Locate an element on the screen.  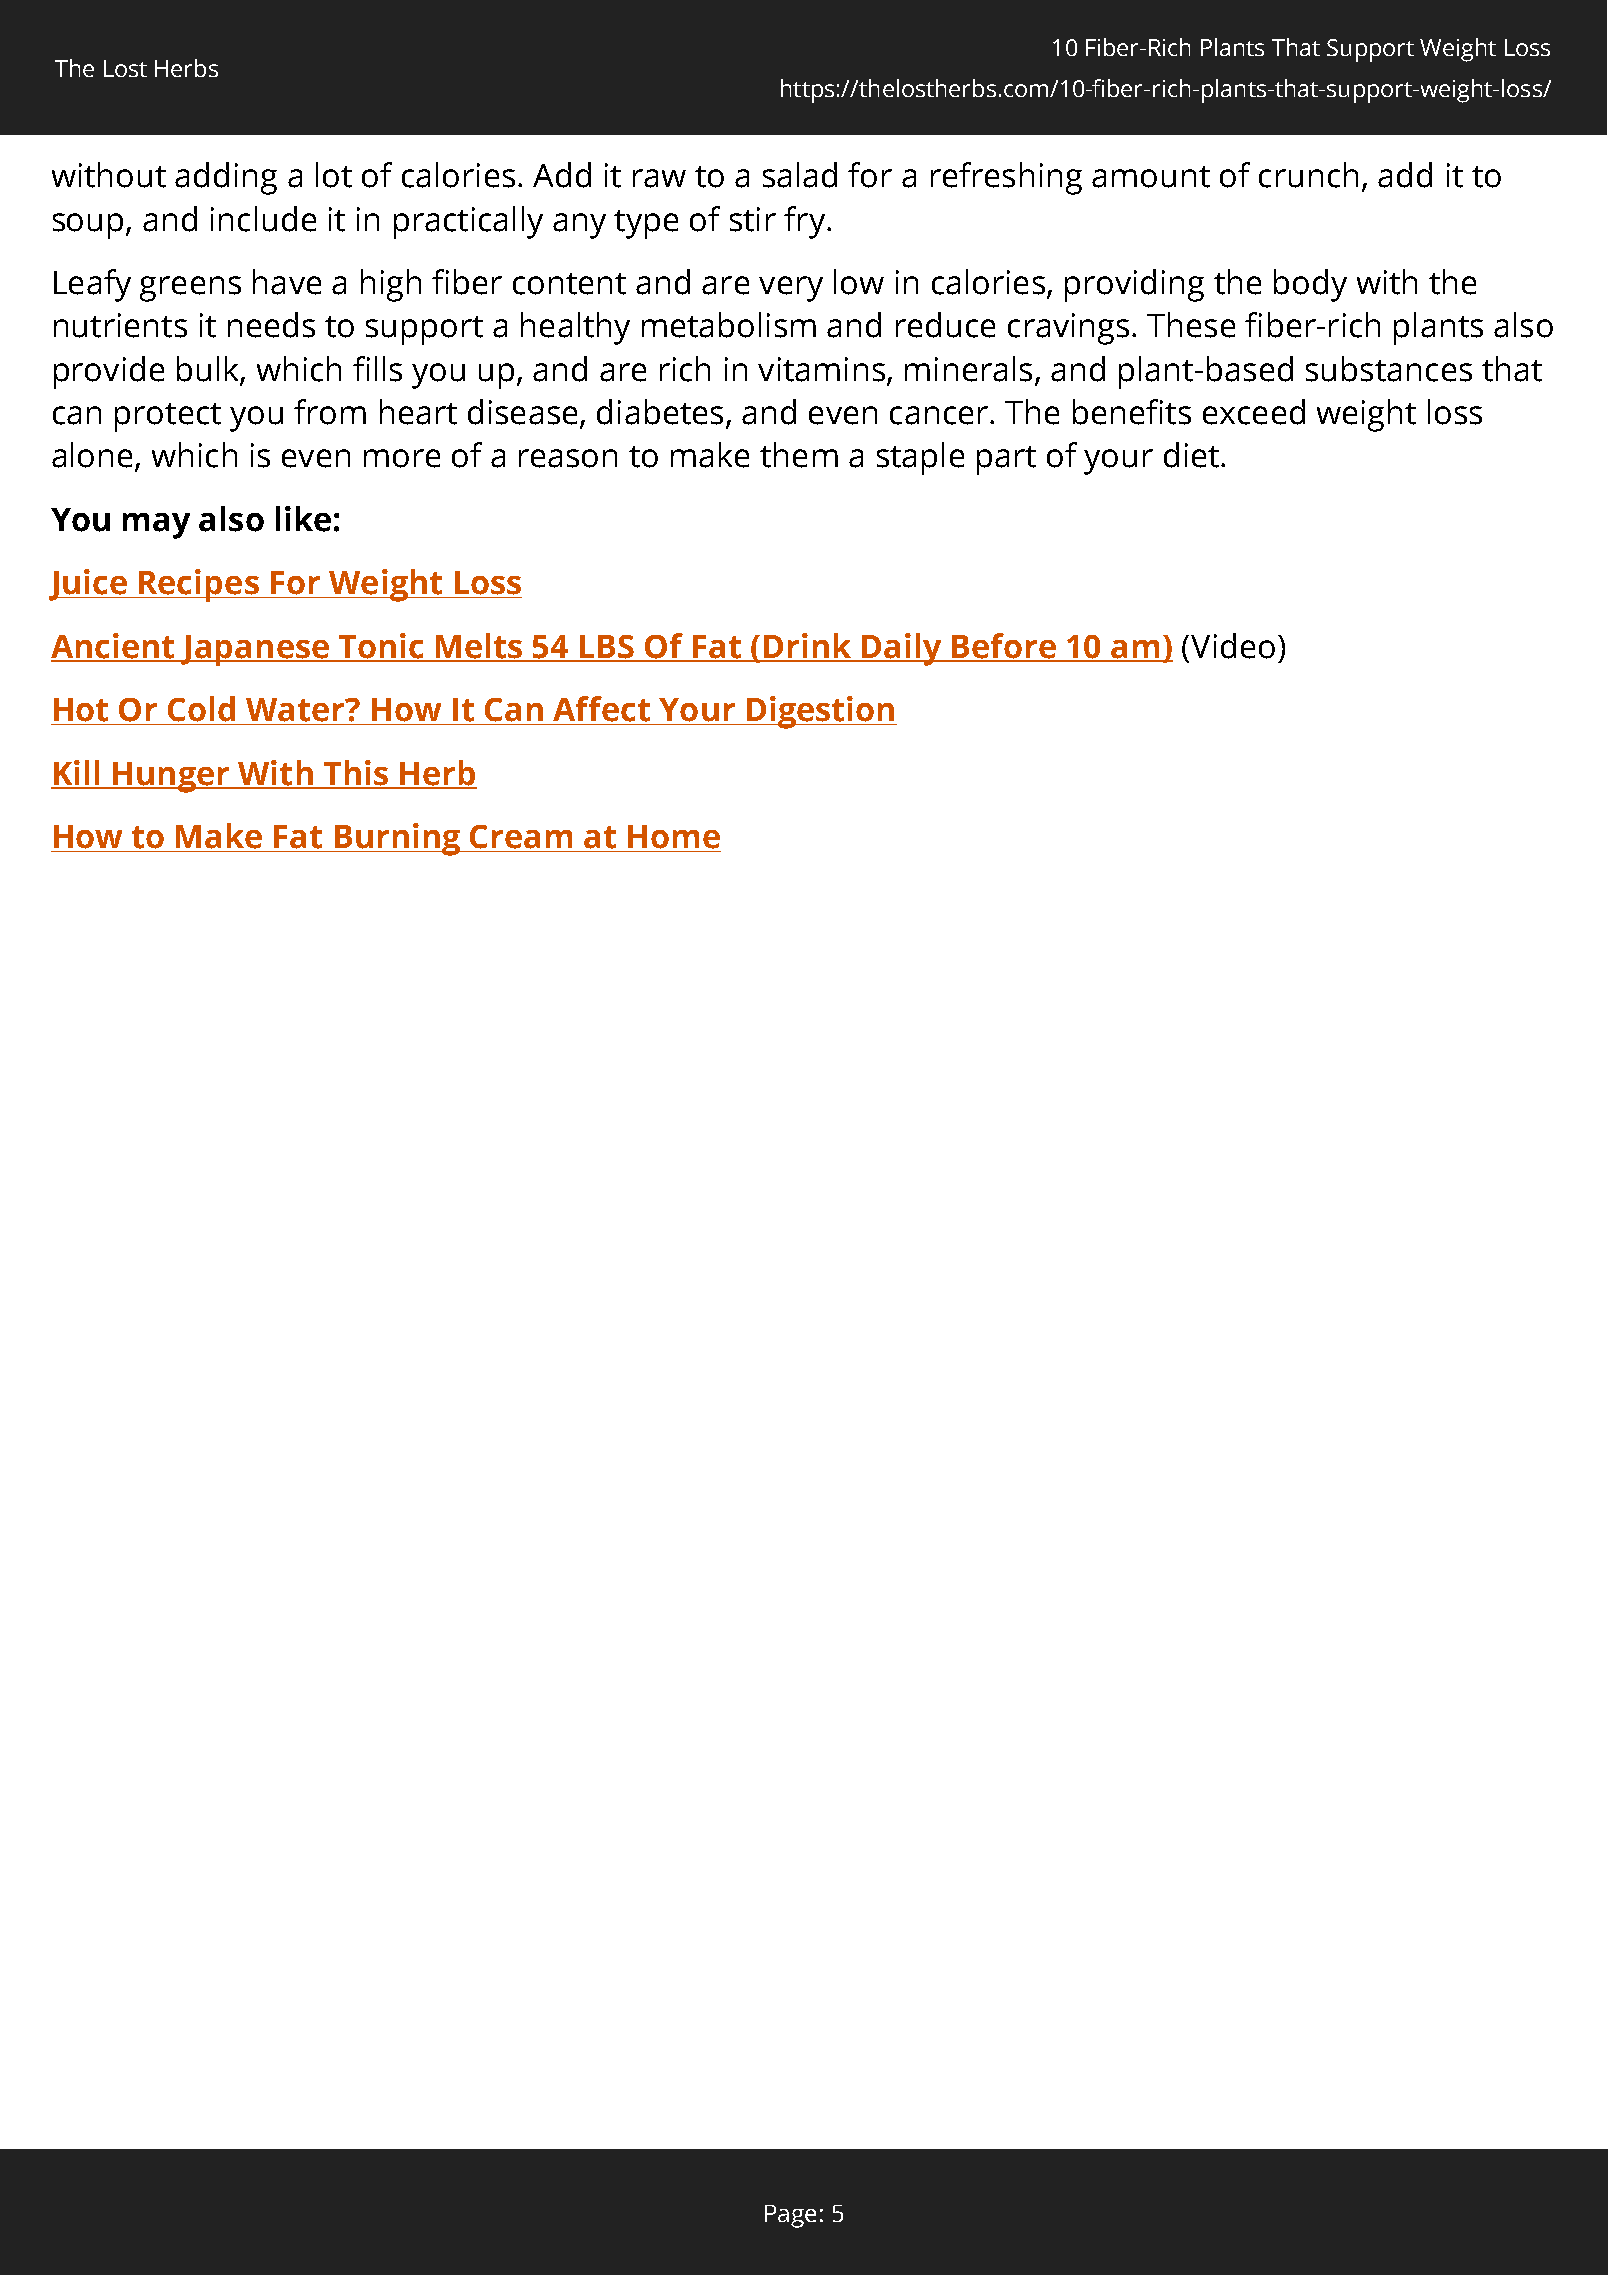
Video is located at coordinates (1233, 646).
